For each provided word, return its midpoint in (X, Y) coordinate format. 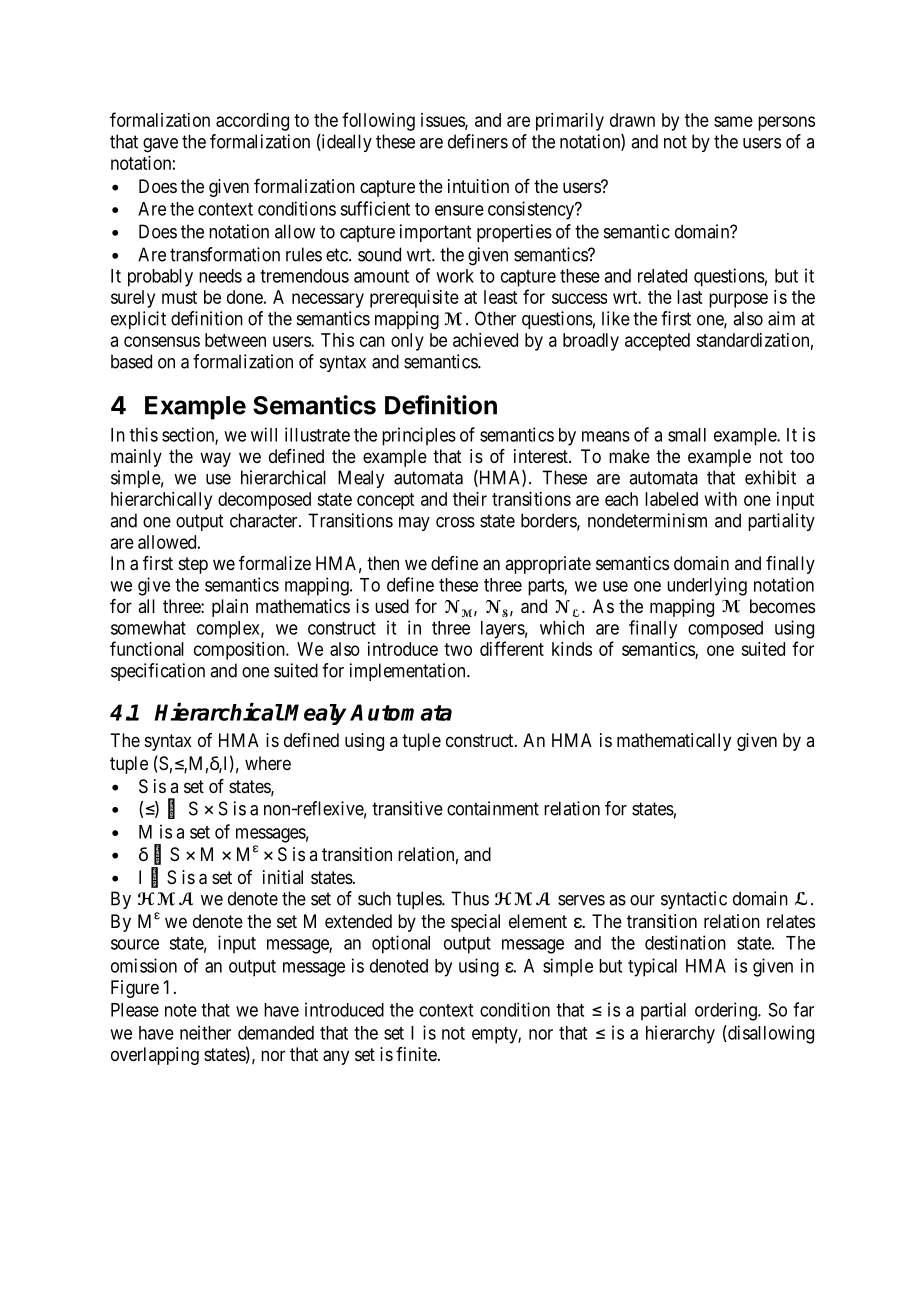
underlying (707, 586)
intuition (478, 186)
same (733, 121)
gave (160, 145)
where (268, 763)
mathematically (674, 742)
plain (230, 608)
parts (546, 587)
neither (205, 1032)
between (235, 340)
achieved (485, 340)
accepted (657, 342)
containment (493, 808)
